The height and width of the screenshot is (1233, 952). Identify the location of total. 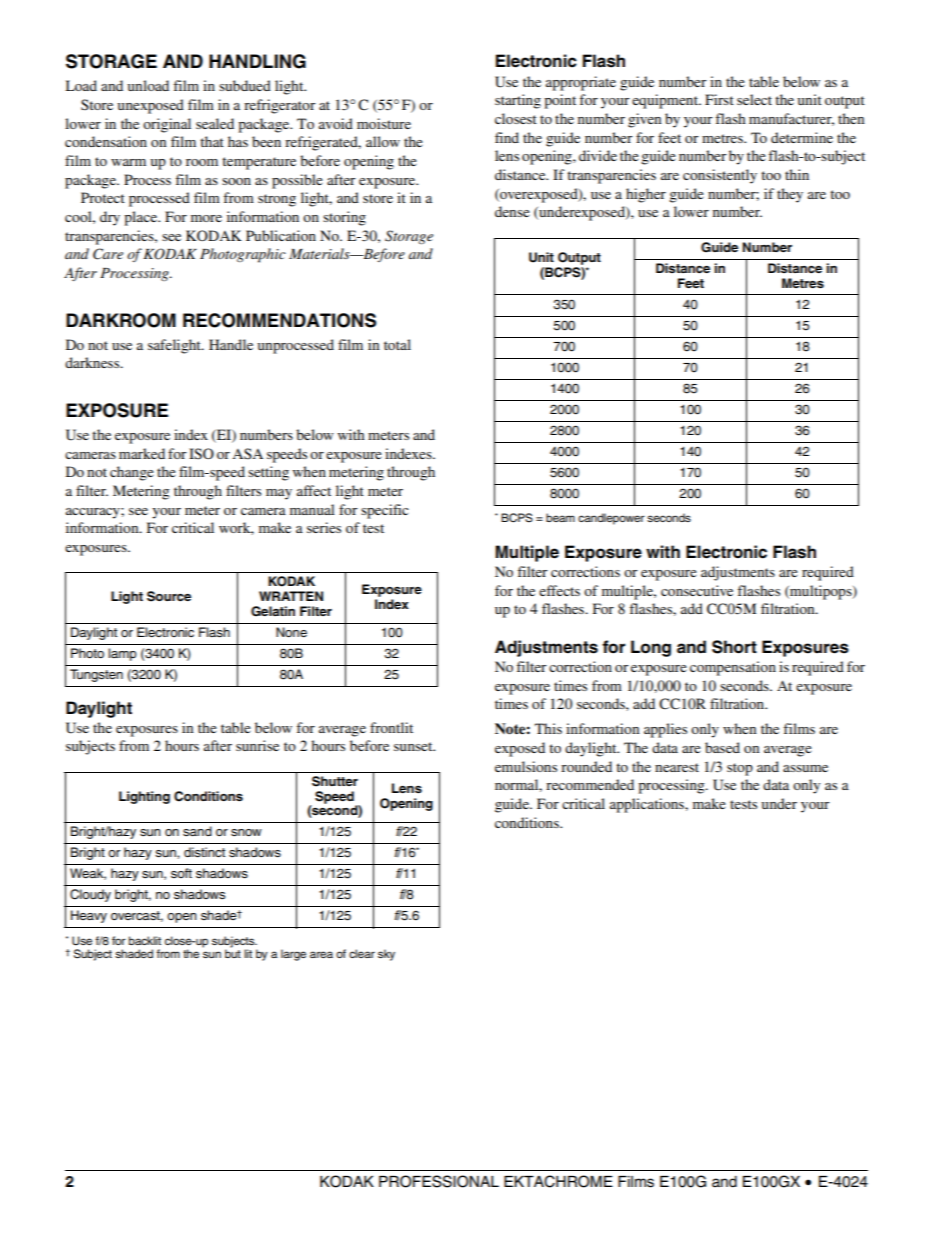
(397, 344).
